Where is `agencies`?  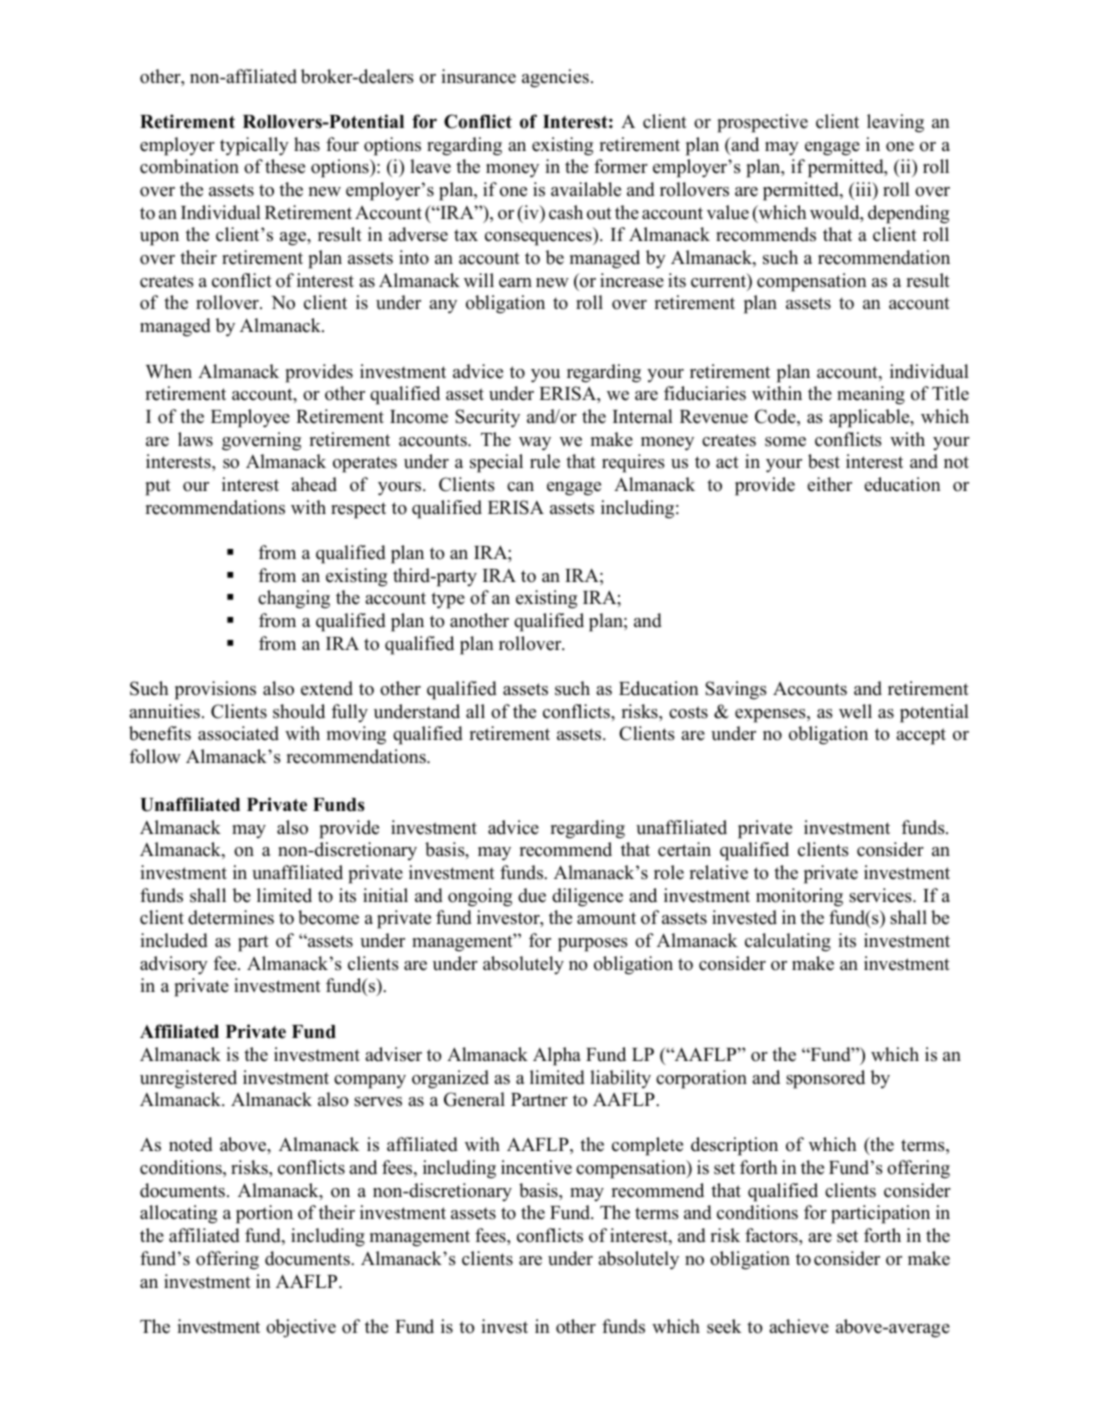
agencies is located at coordinates (555, 78).
